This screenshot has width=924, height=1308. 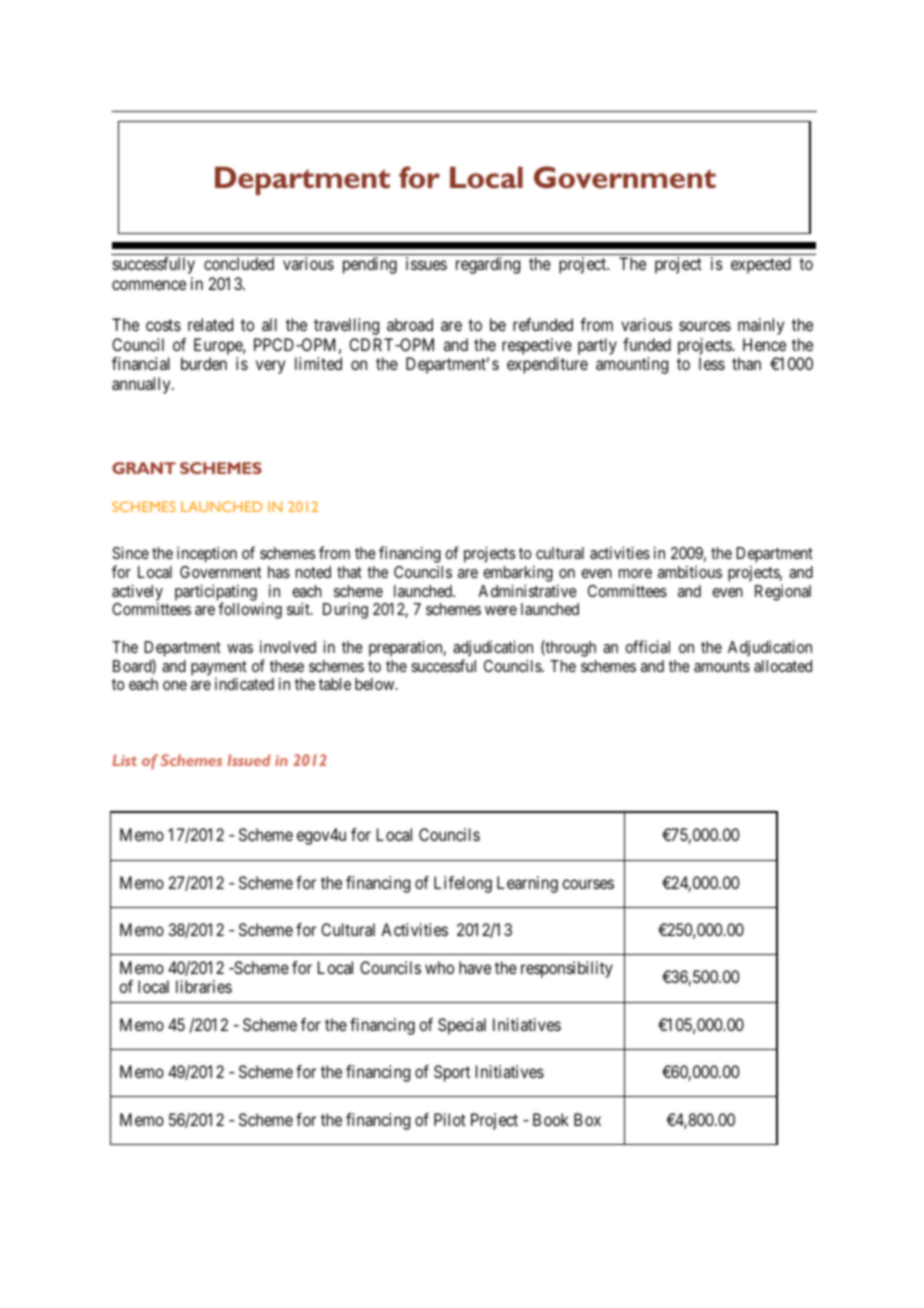 I want to click on libraries, so click(x=204, y=986).
